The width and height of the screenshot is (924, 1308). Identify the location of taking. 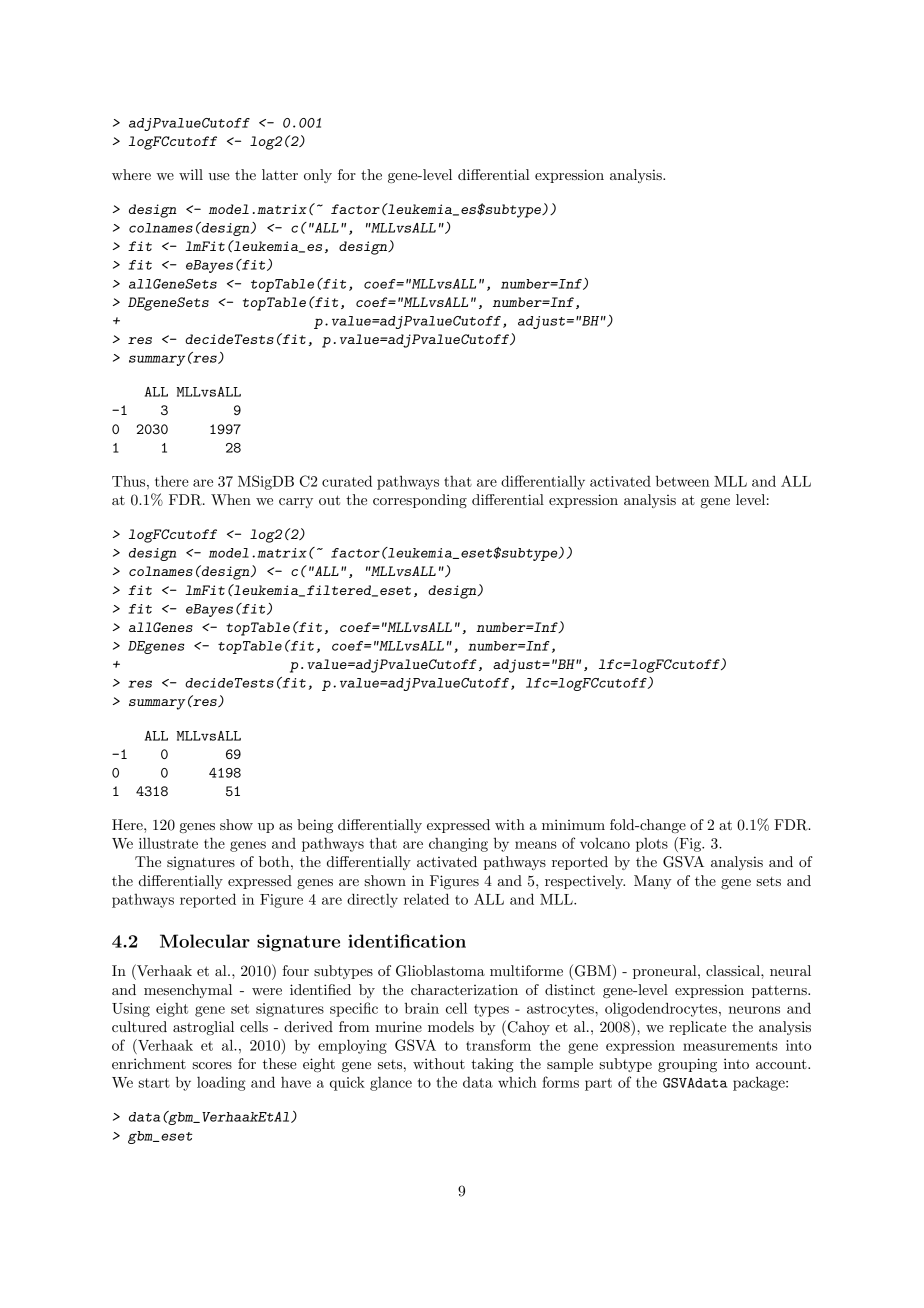
(492, 1065).
